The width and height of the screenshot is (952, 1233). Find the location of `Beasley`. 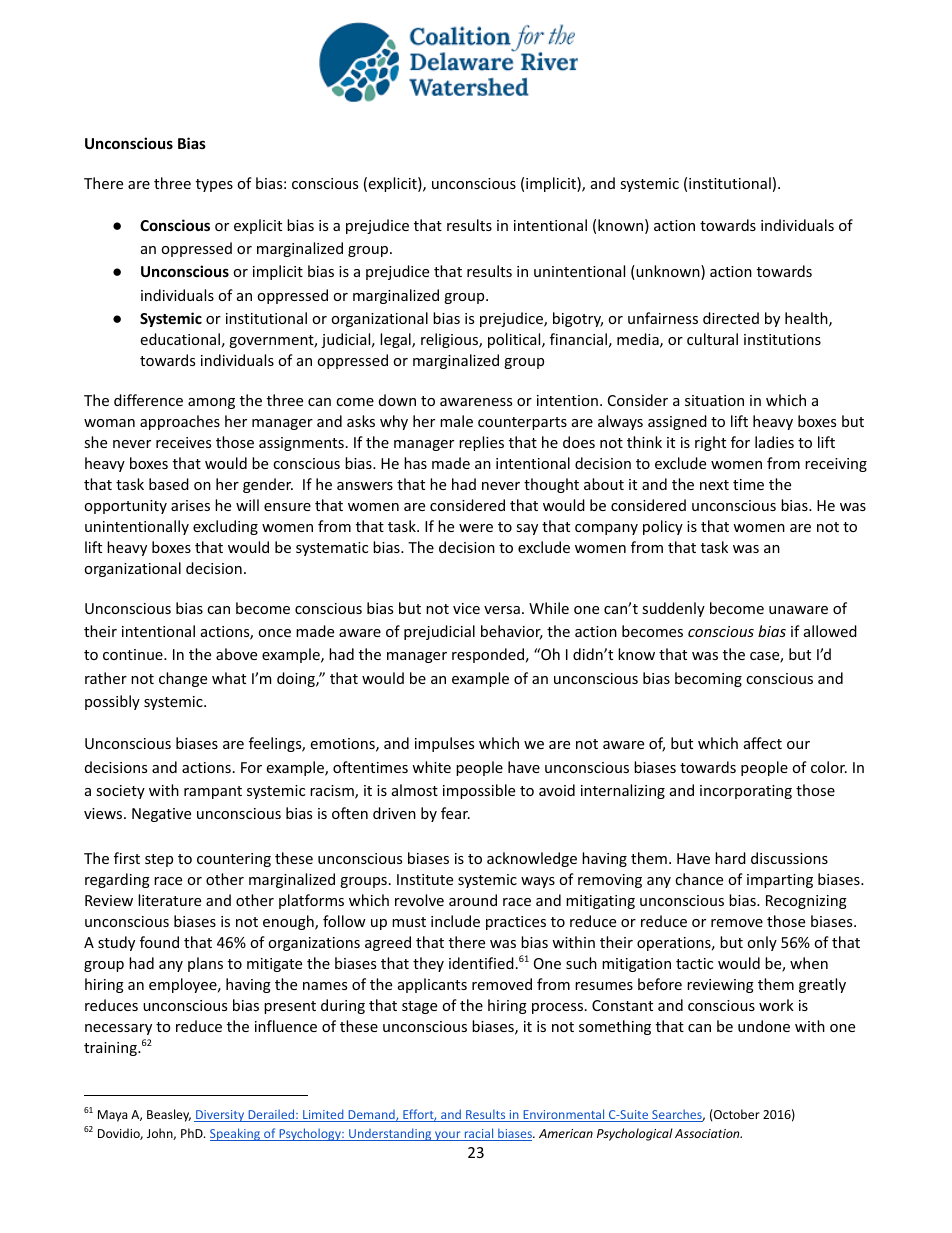

Beasley is located at coordinates (169, 1115).
